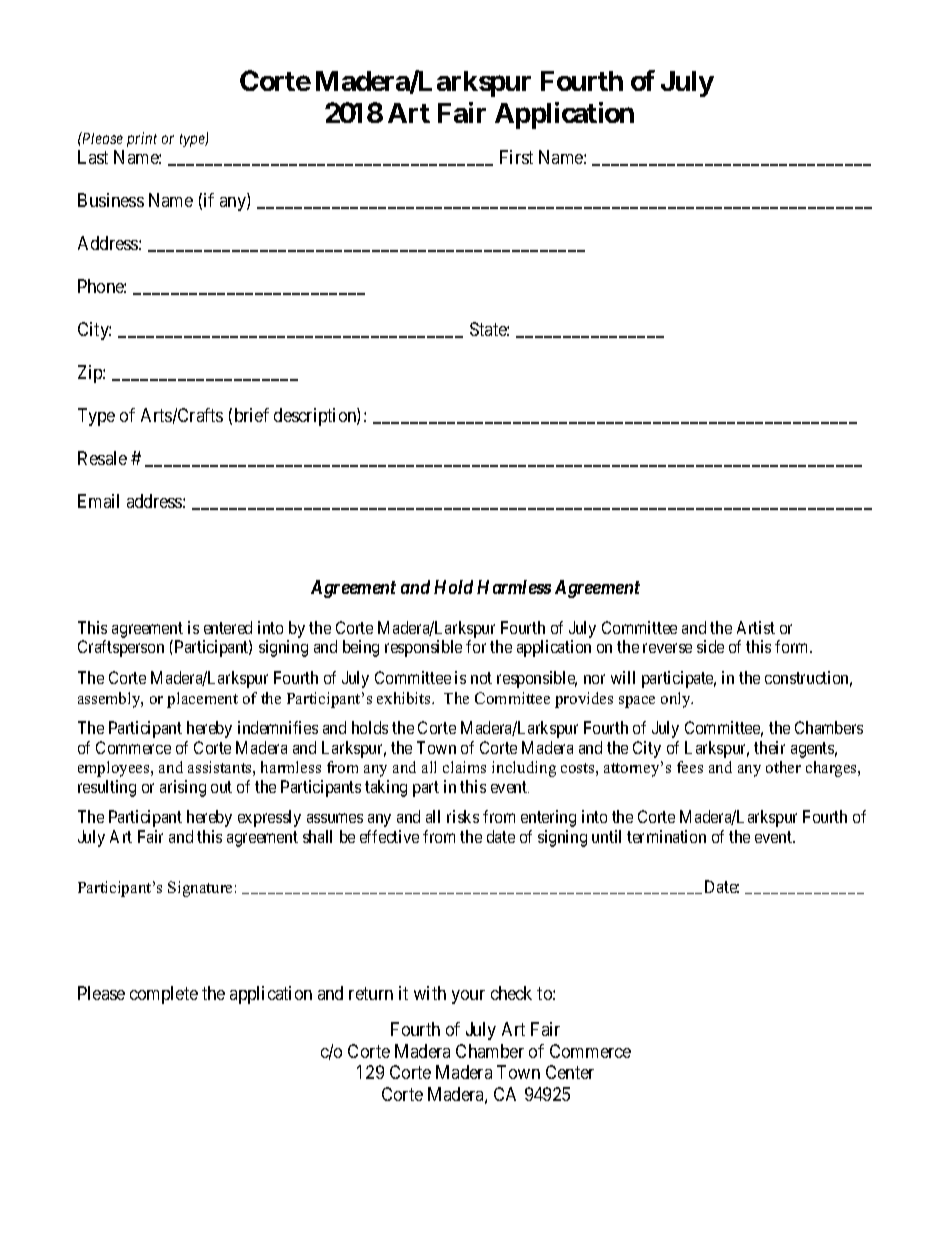 The image size is (952, 1233). I want to click on brief, so click(252, 415).
